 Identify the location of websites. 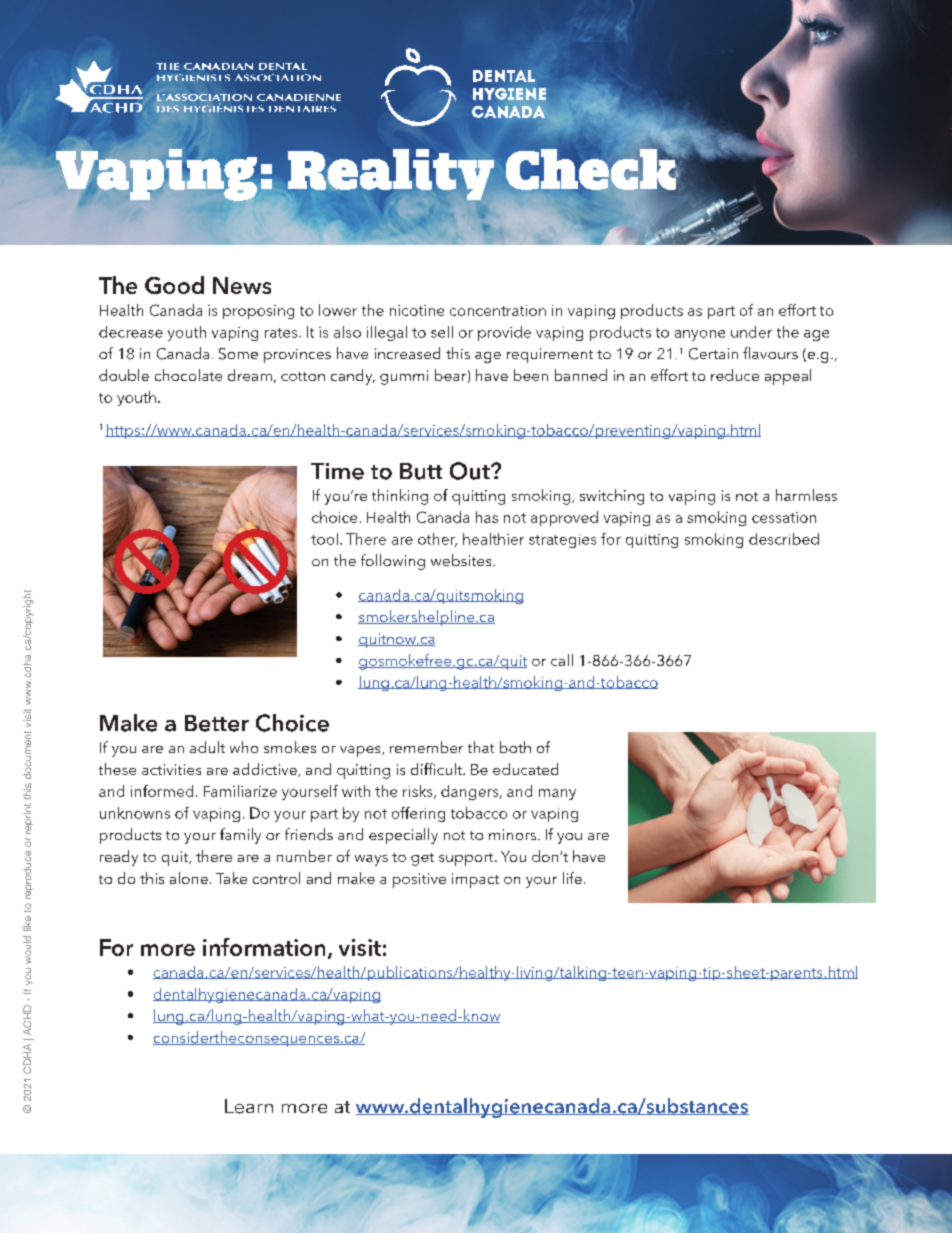
(462, 560).
